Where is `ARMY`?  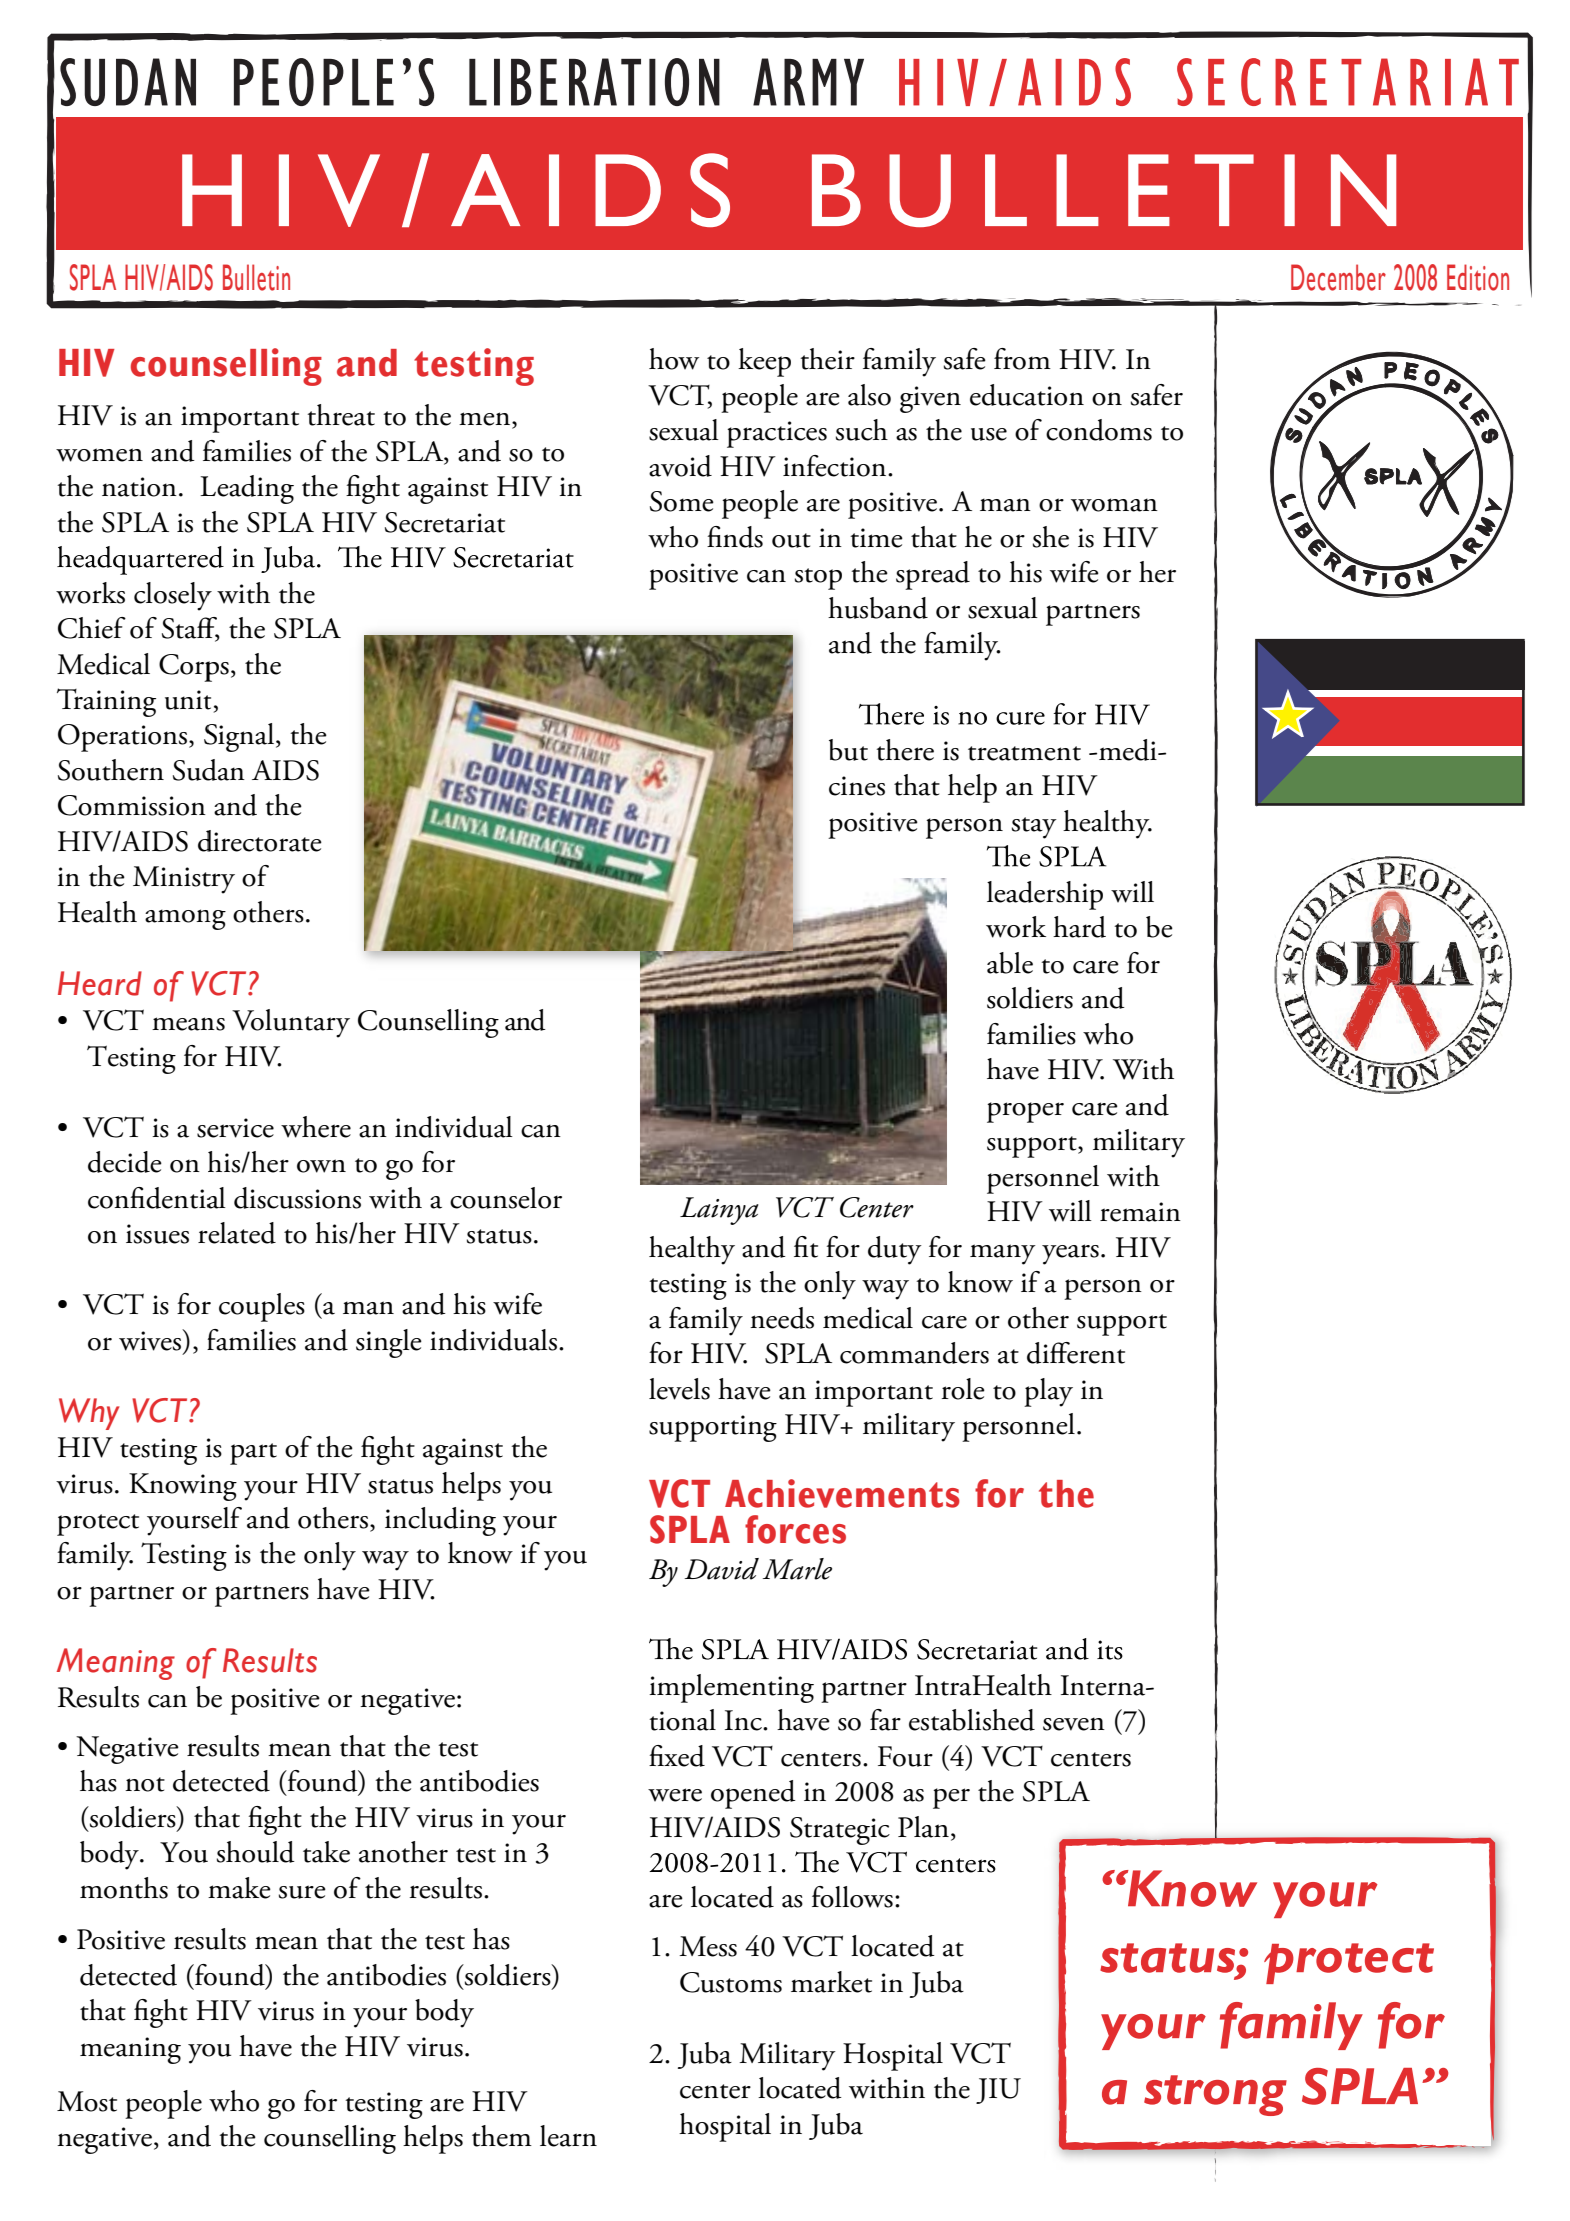 ARMY is located at coordinates (808, 82).
